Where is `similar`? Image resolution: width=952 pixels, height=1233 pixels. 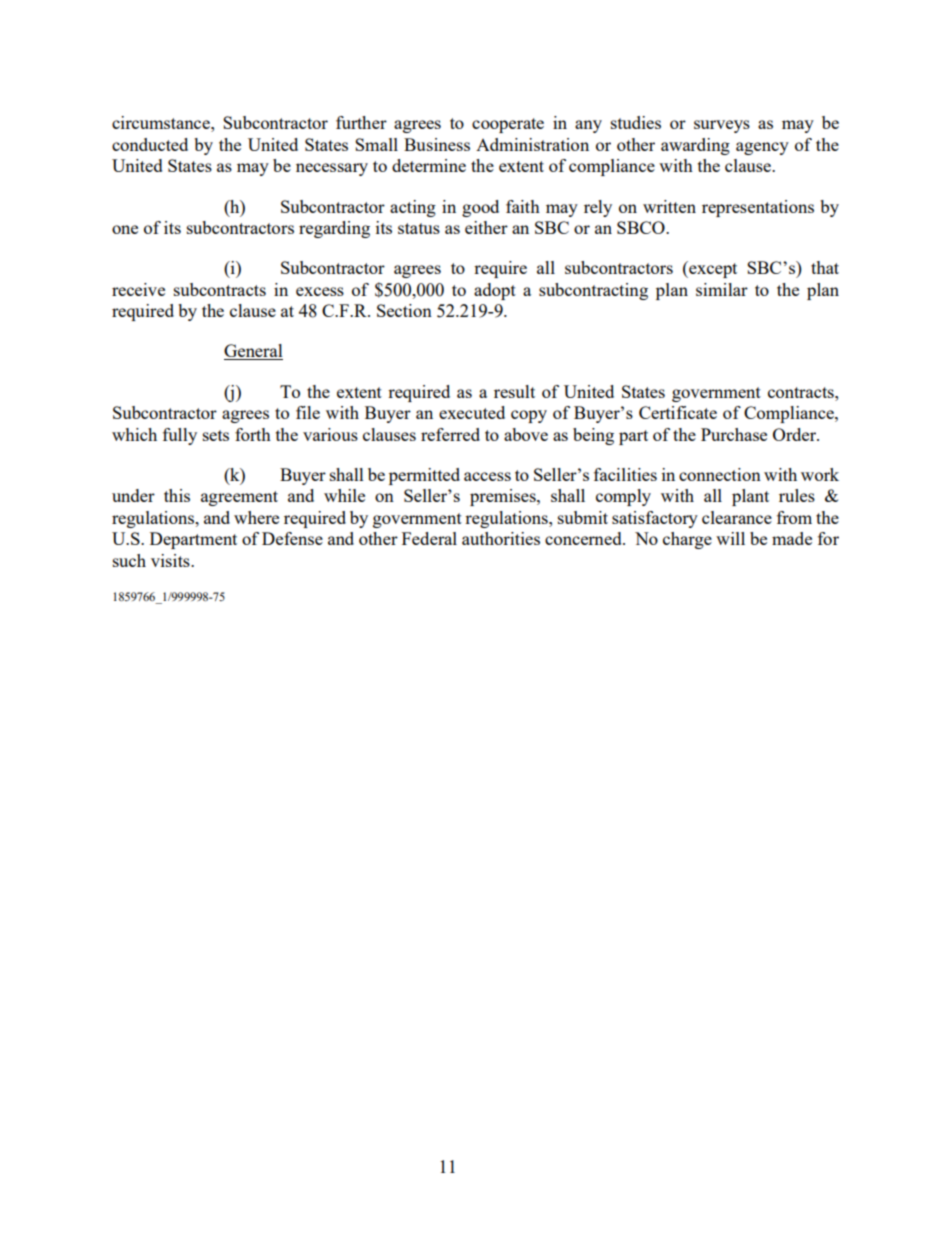
similar is located at coordinates (722, 289).
